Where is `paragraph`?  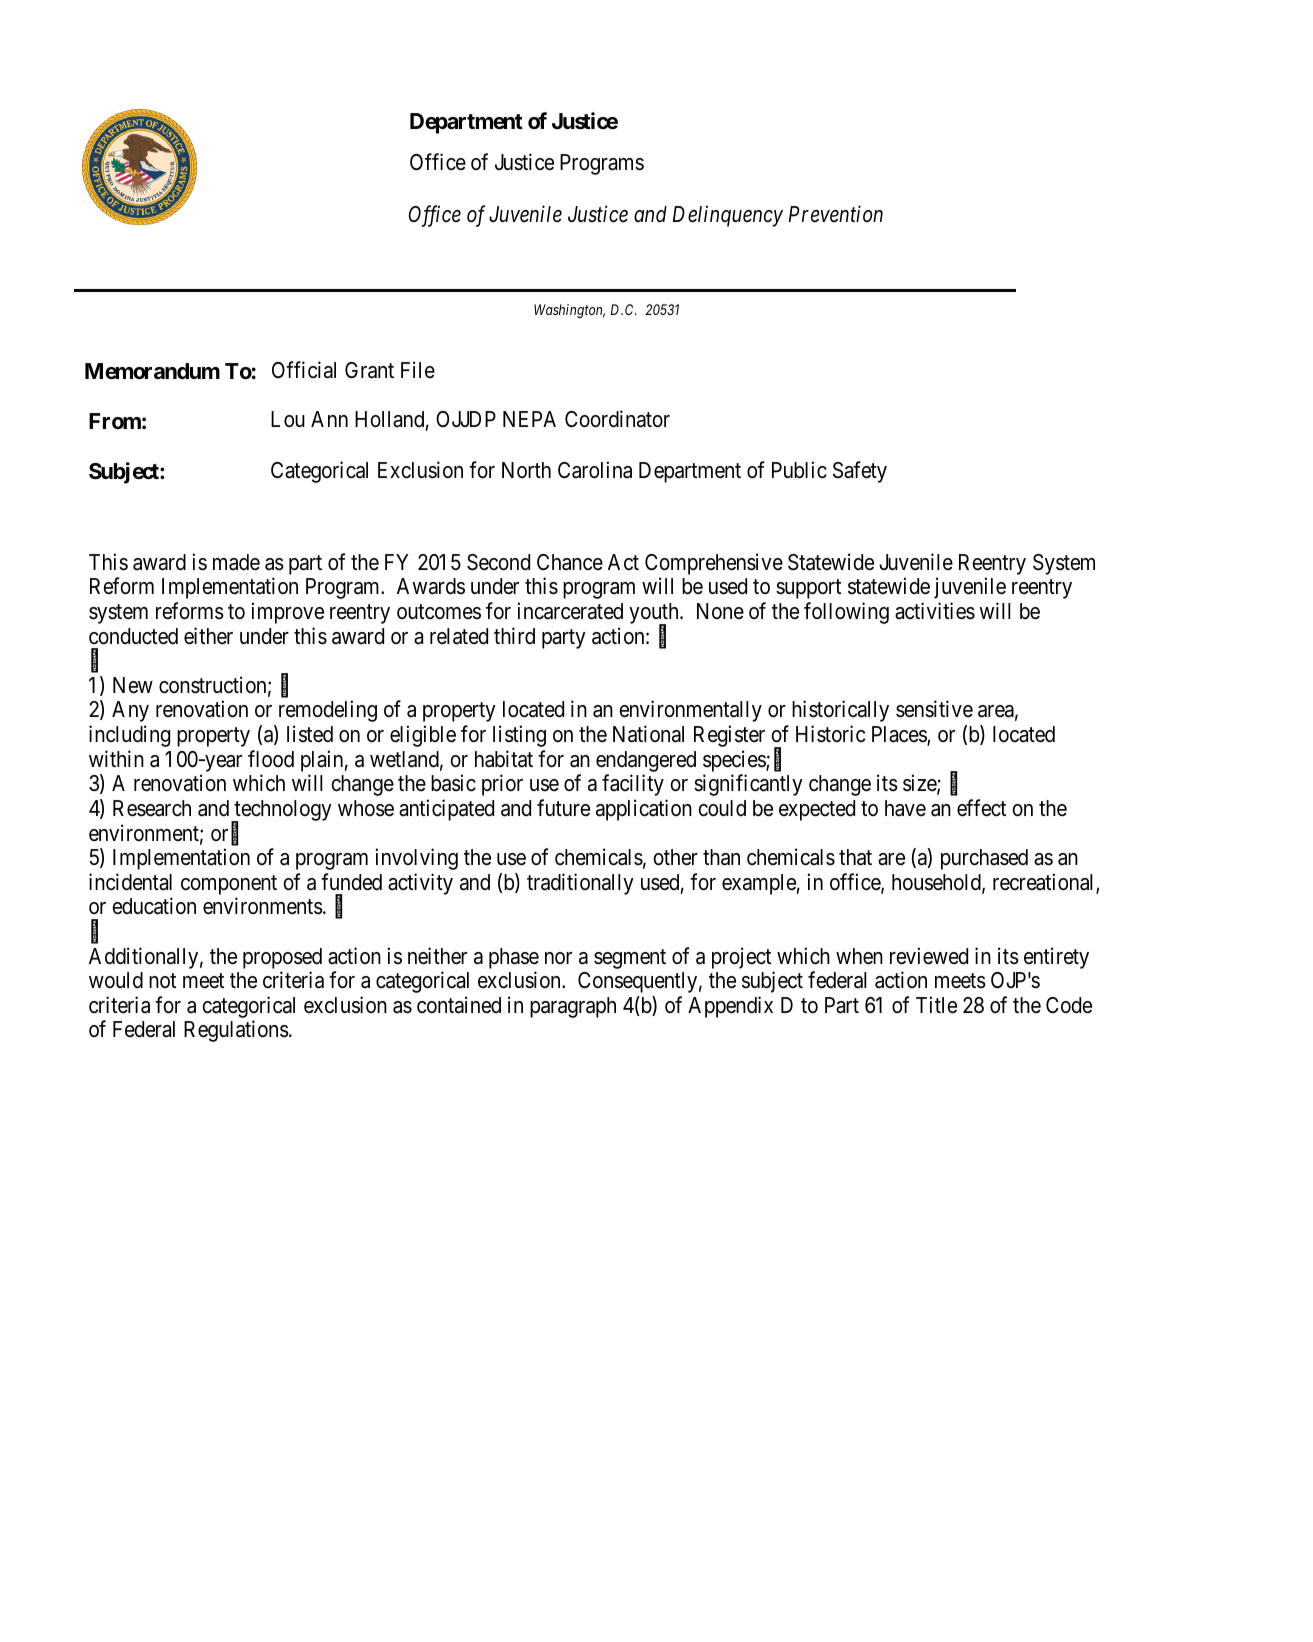 paragraph is located at coordinates (573, 1007).
